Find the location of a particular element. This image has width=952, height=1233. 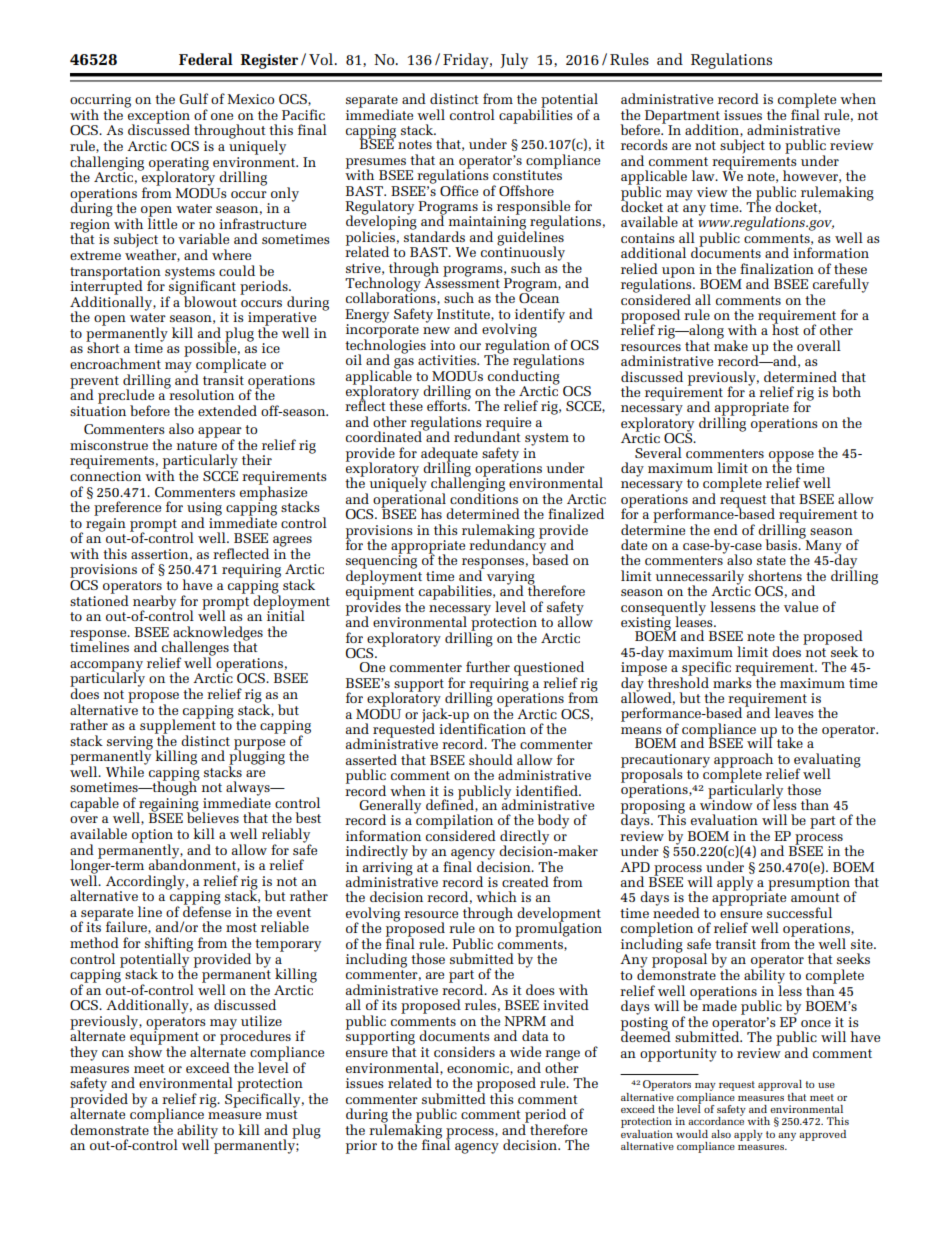

nearby is located at coordinates (154, 603).
